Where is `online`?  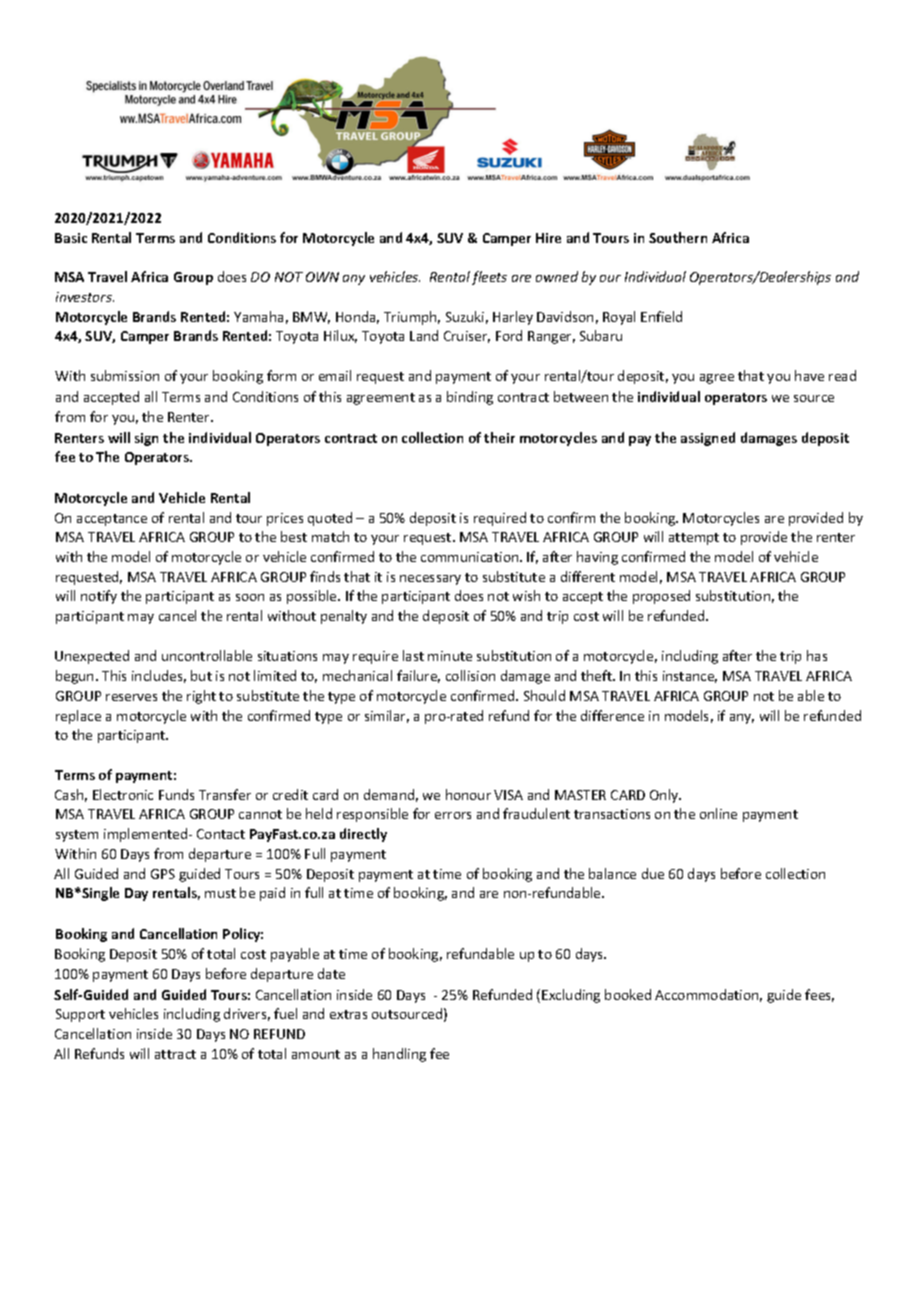 online is located at coordinates (718, 813).
